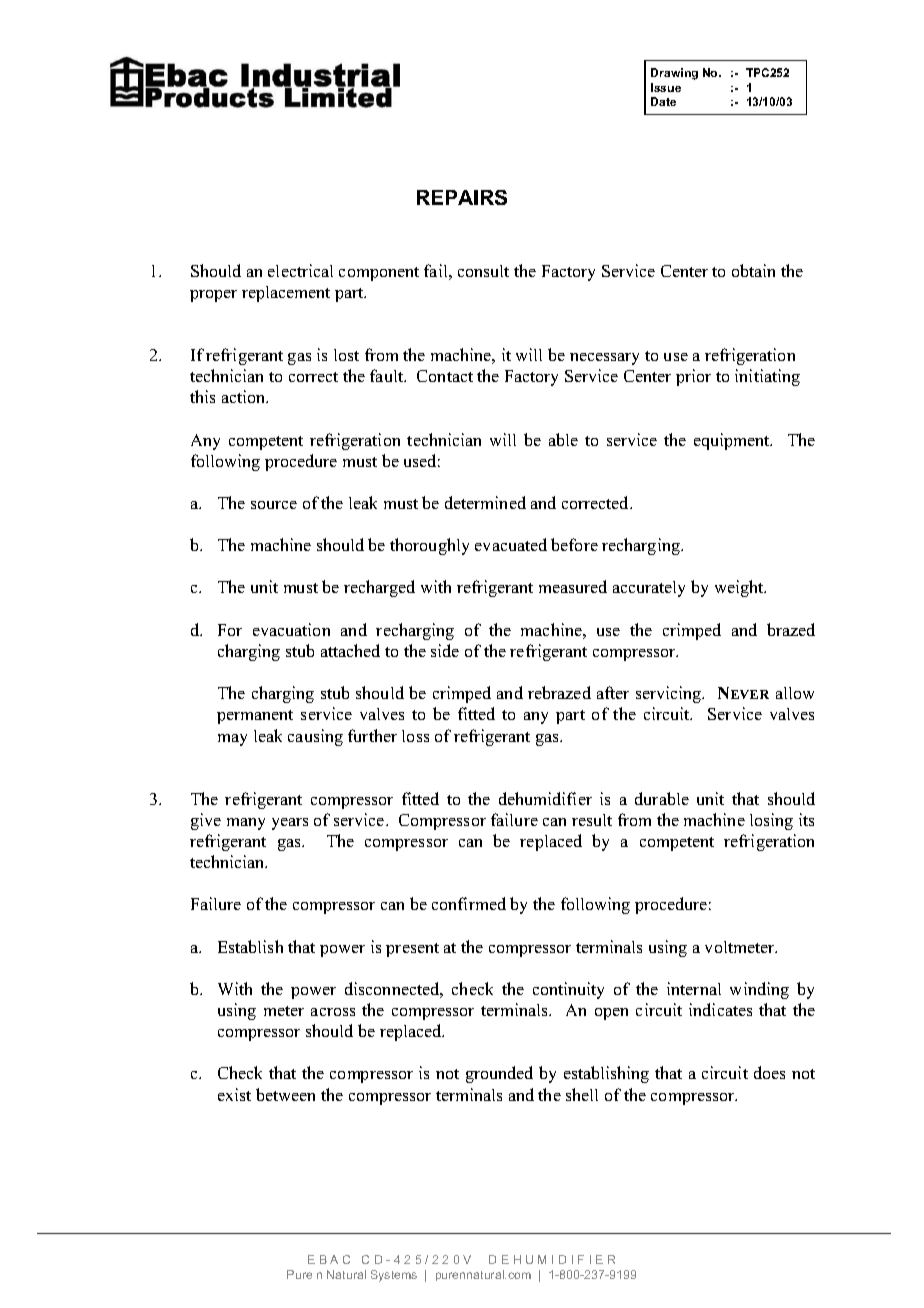 Image resolution: width=924 pixels, height=1308 pixels. I want to click on shell, so click(582, 1094).
